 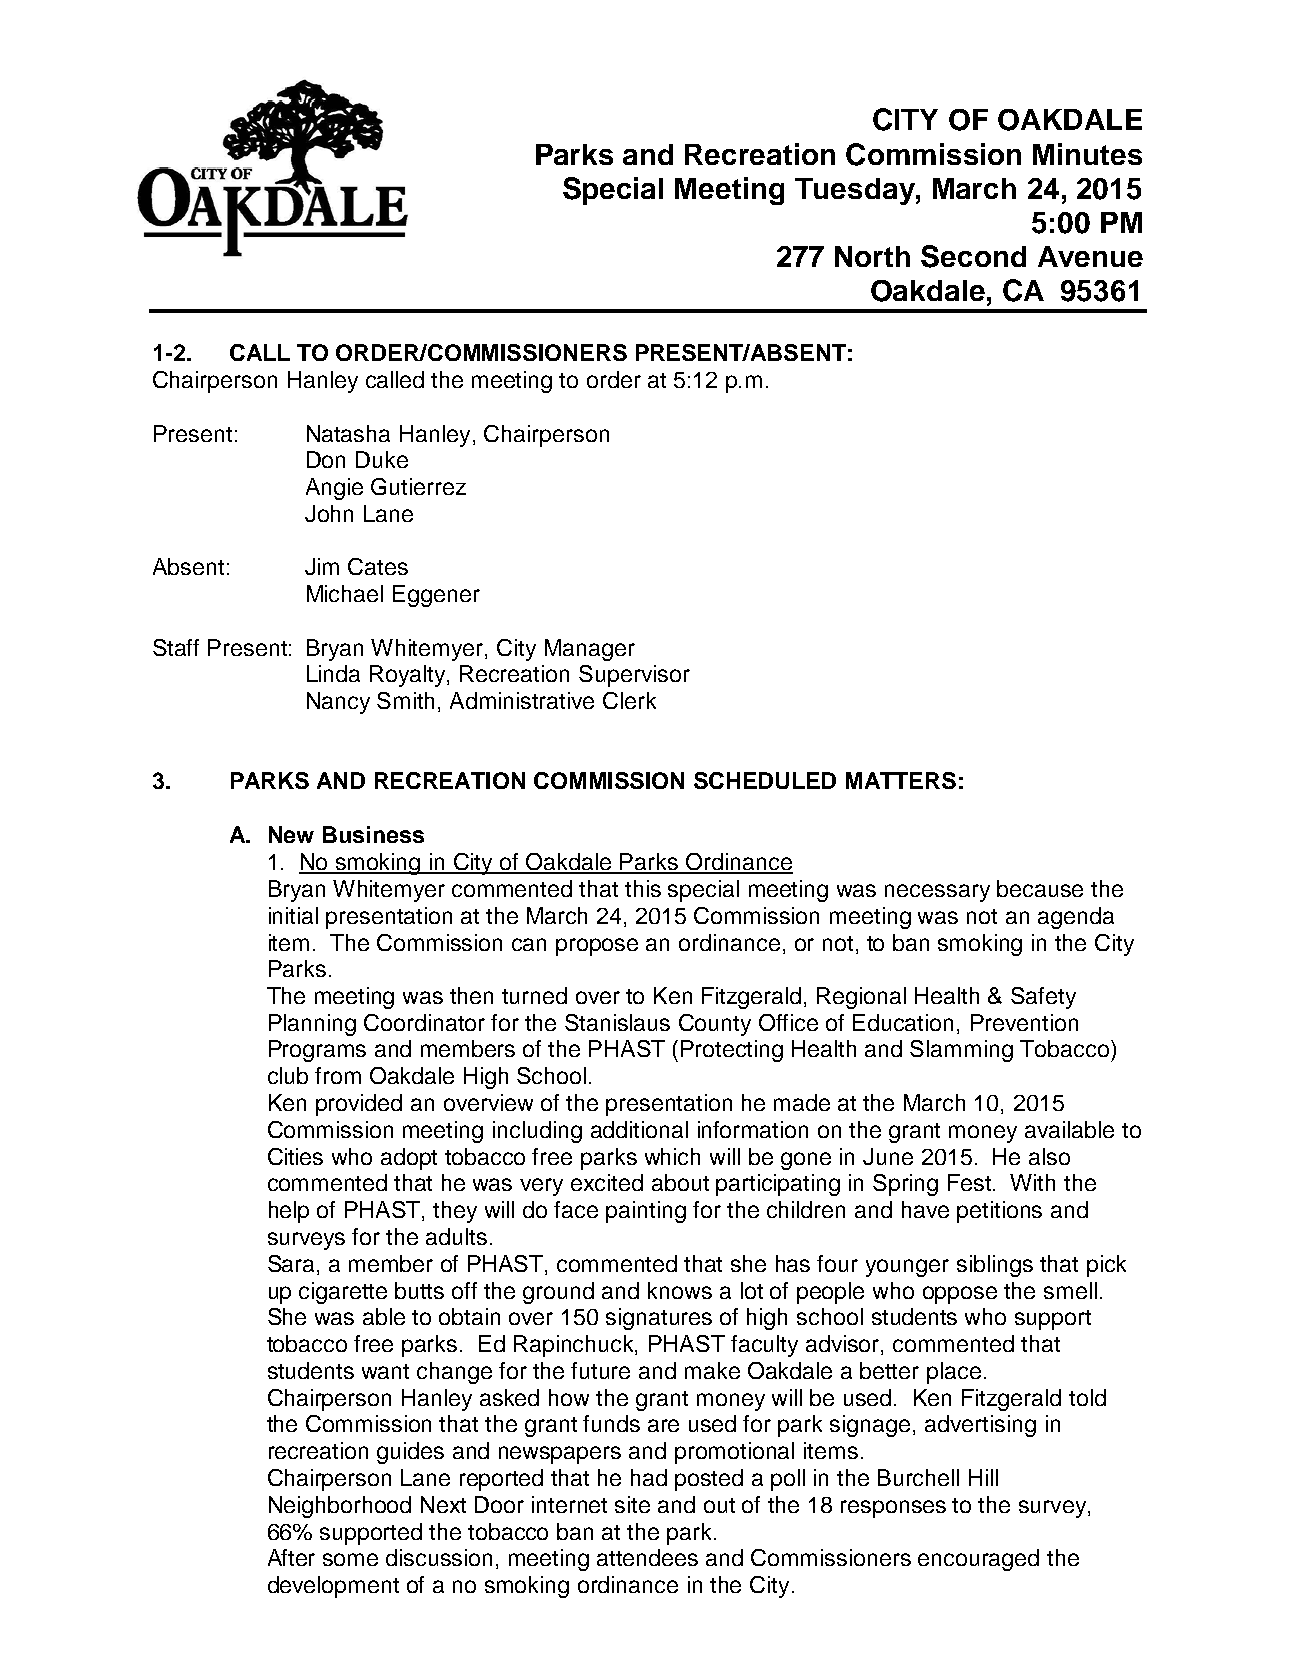 What do you see at coordinates (978, 1560) in the page?
I see `encouraged` at bounding box center [978, 1560].
